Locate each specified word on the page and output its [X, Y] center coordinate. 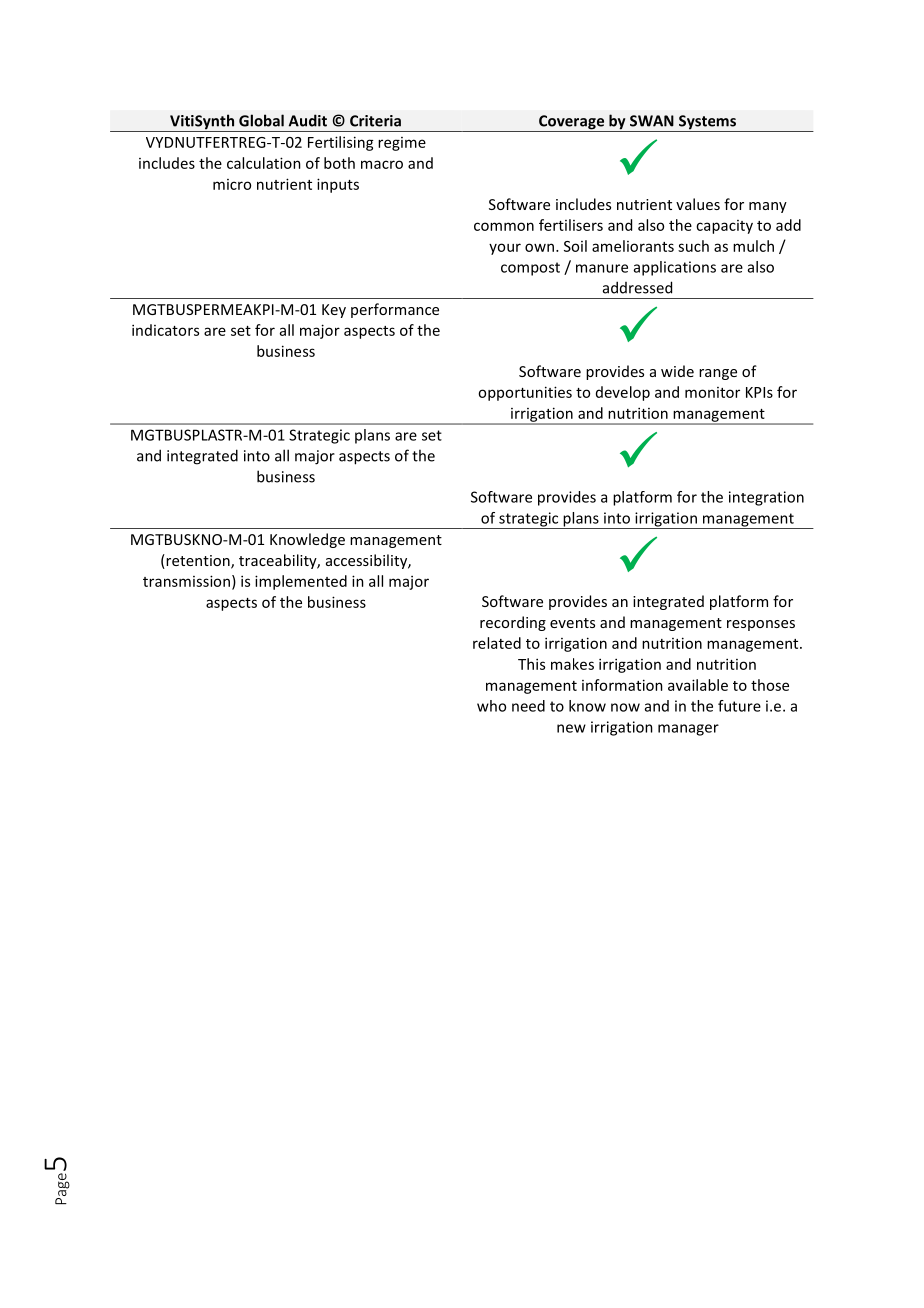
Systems [708, 123]
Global [261, 120]
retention [198, 561]
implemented [301, 582]
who [491, 706]
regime [402, 144]
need [528, 706]
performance [395, 310]
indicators [165, 330]
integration [766, 498]
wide [677, 371]
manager [688, 730]
